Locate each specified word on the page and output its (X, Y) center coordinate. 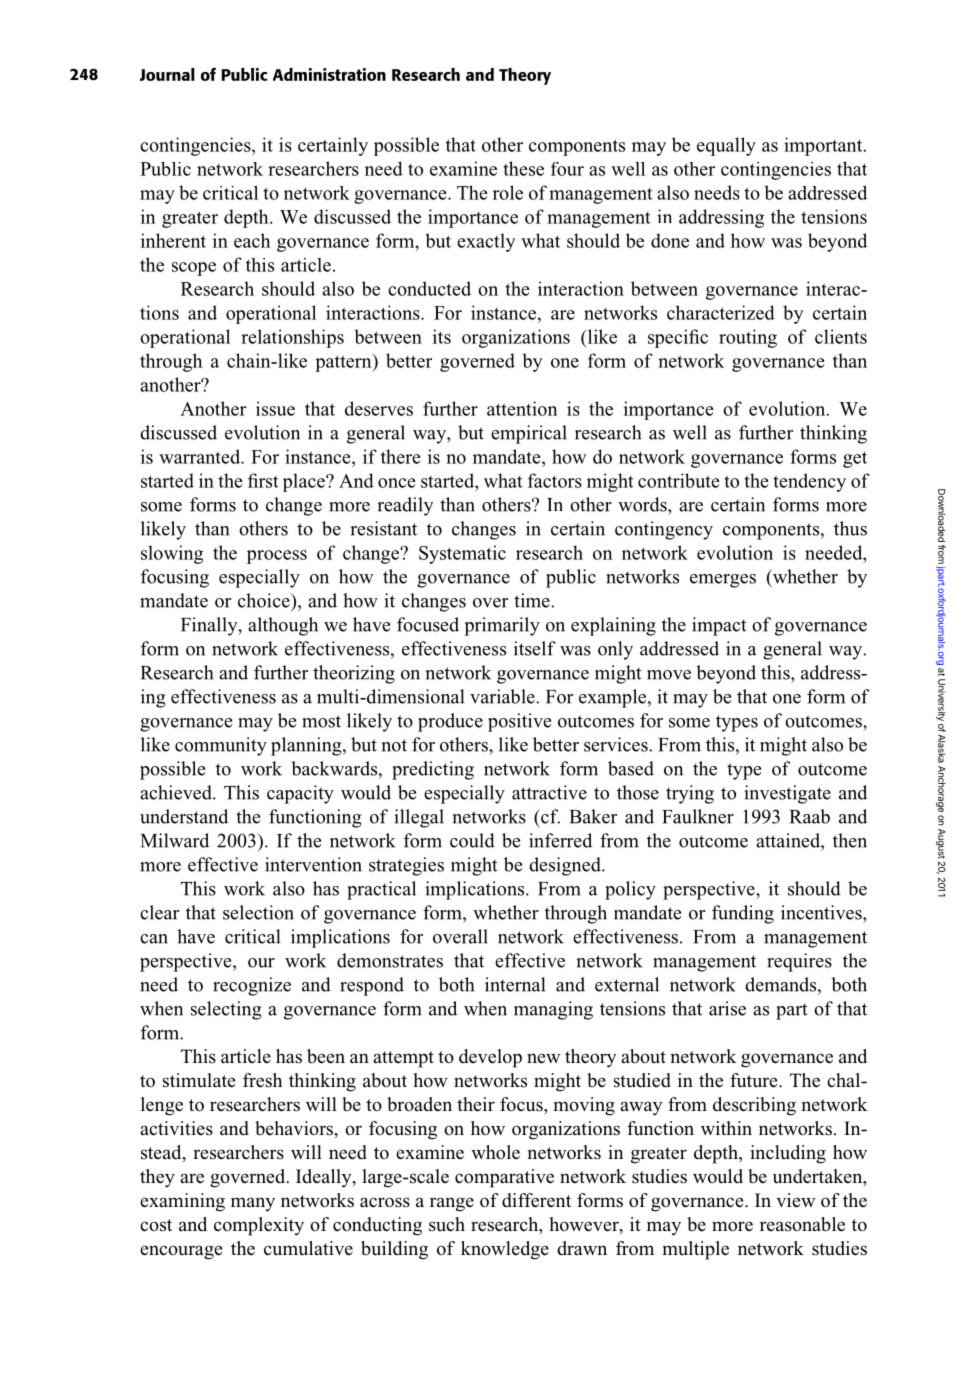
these (523, 168)
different (536, 1200)
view (795, 1200)
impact (719, 626)
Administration (329, 74)
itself (535, 648)
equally (726, 146)
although (283, 626)
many (253, 1204)
